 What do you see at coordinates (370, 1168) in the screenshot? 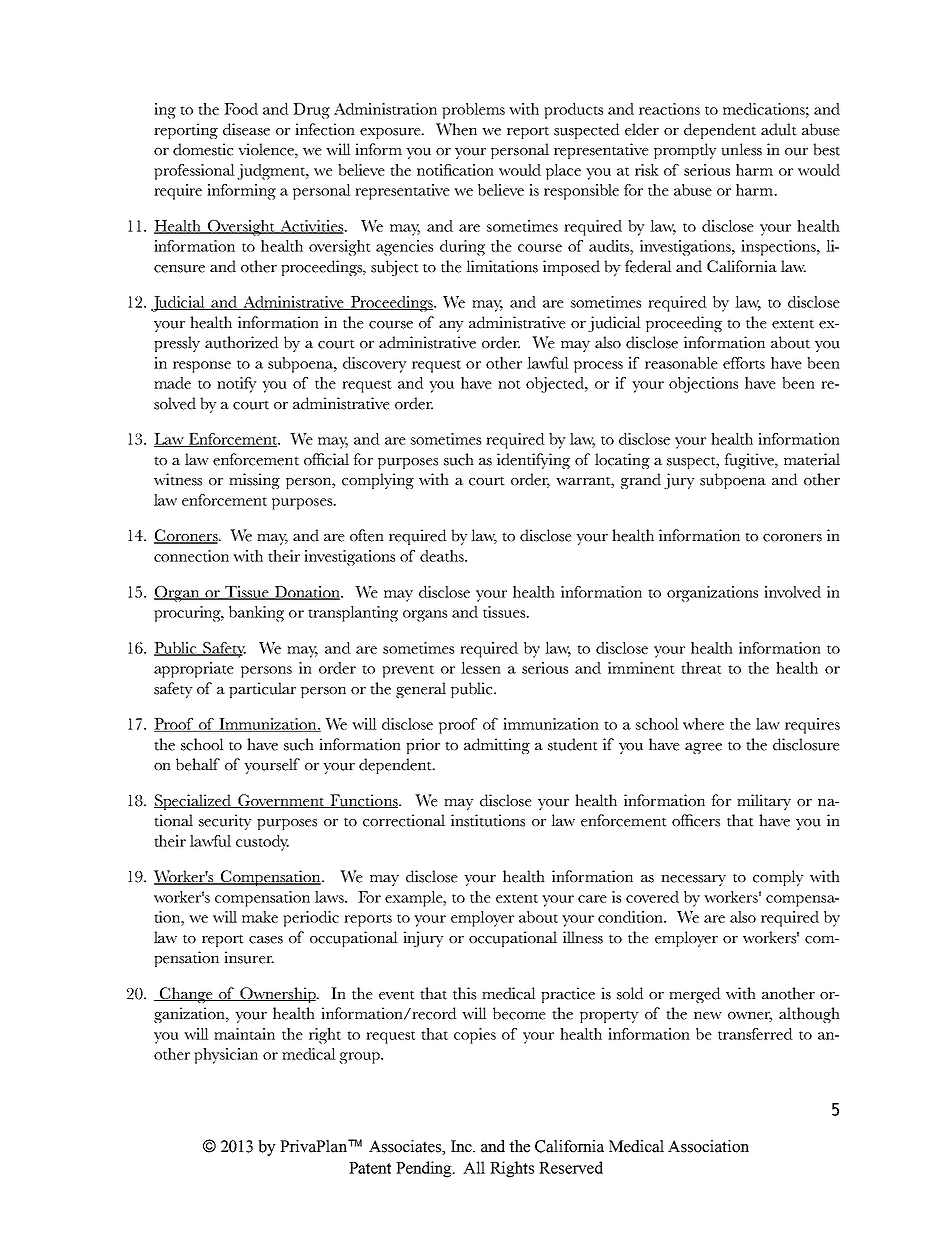
I see `Patent` at bounding box center [370, 1168].
